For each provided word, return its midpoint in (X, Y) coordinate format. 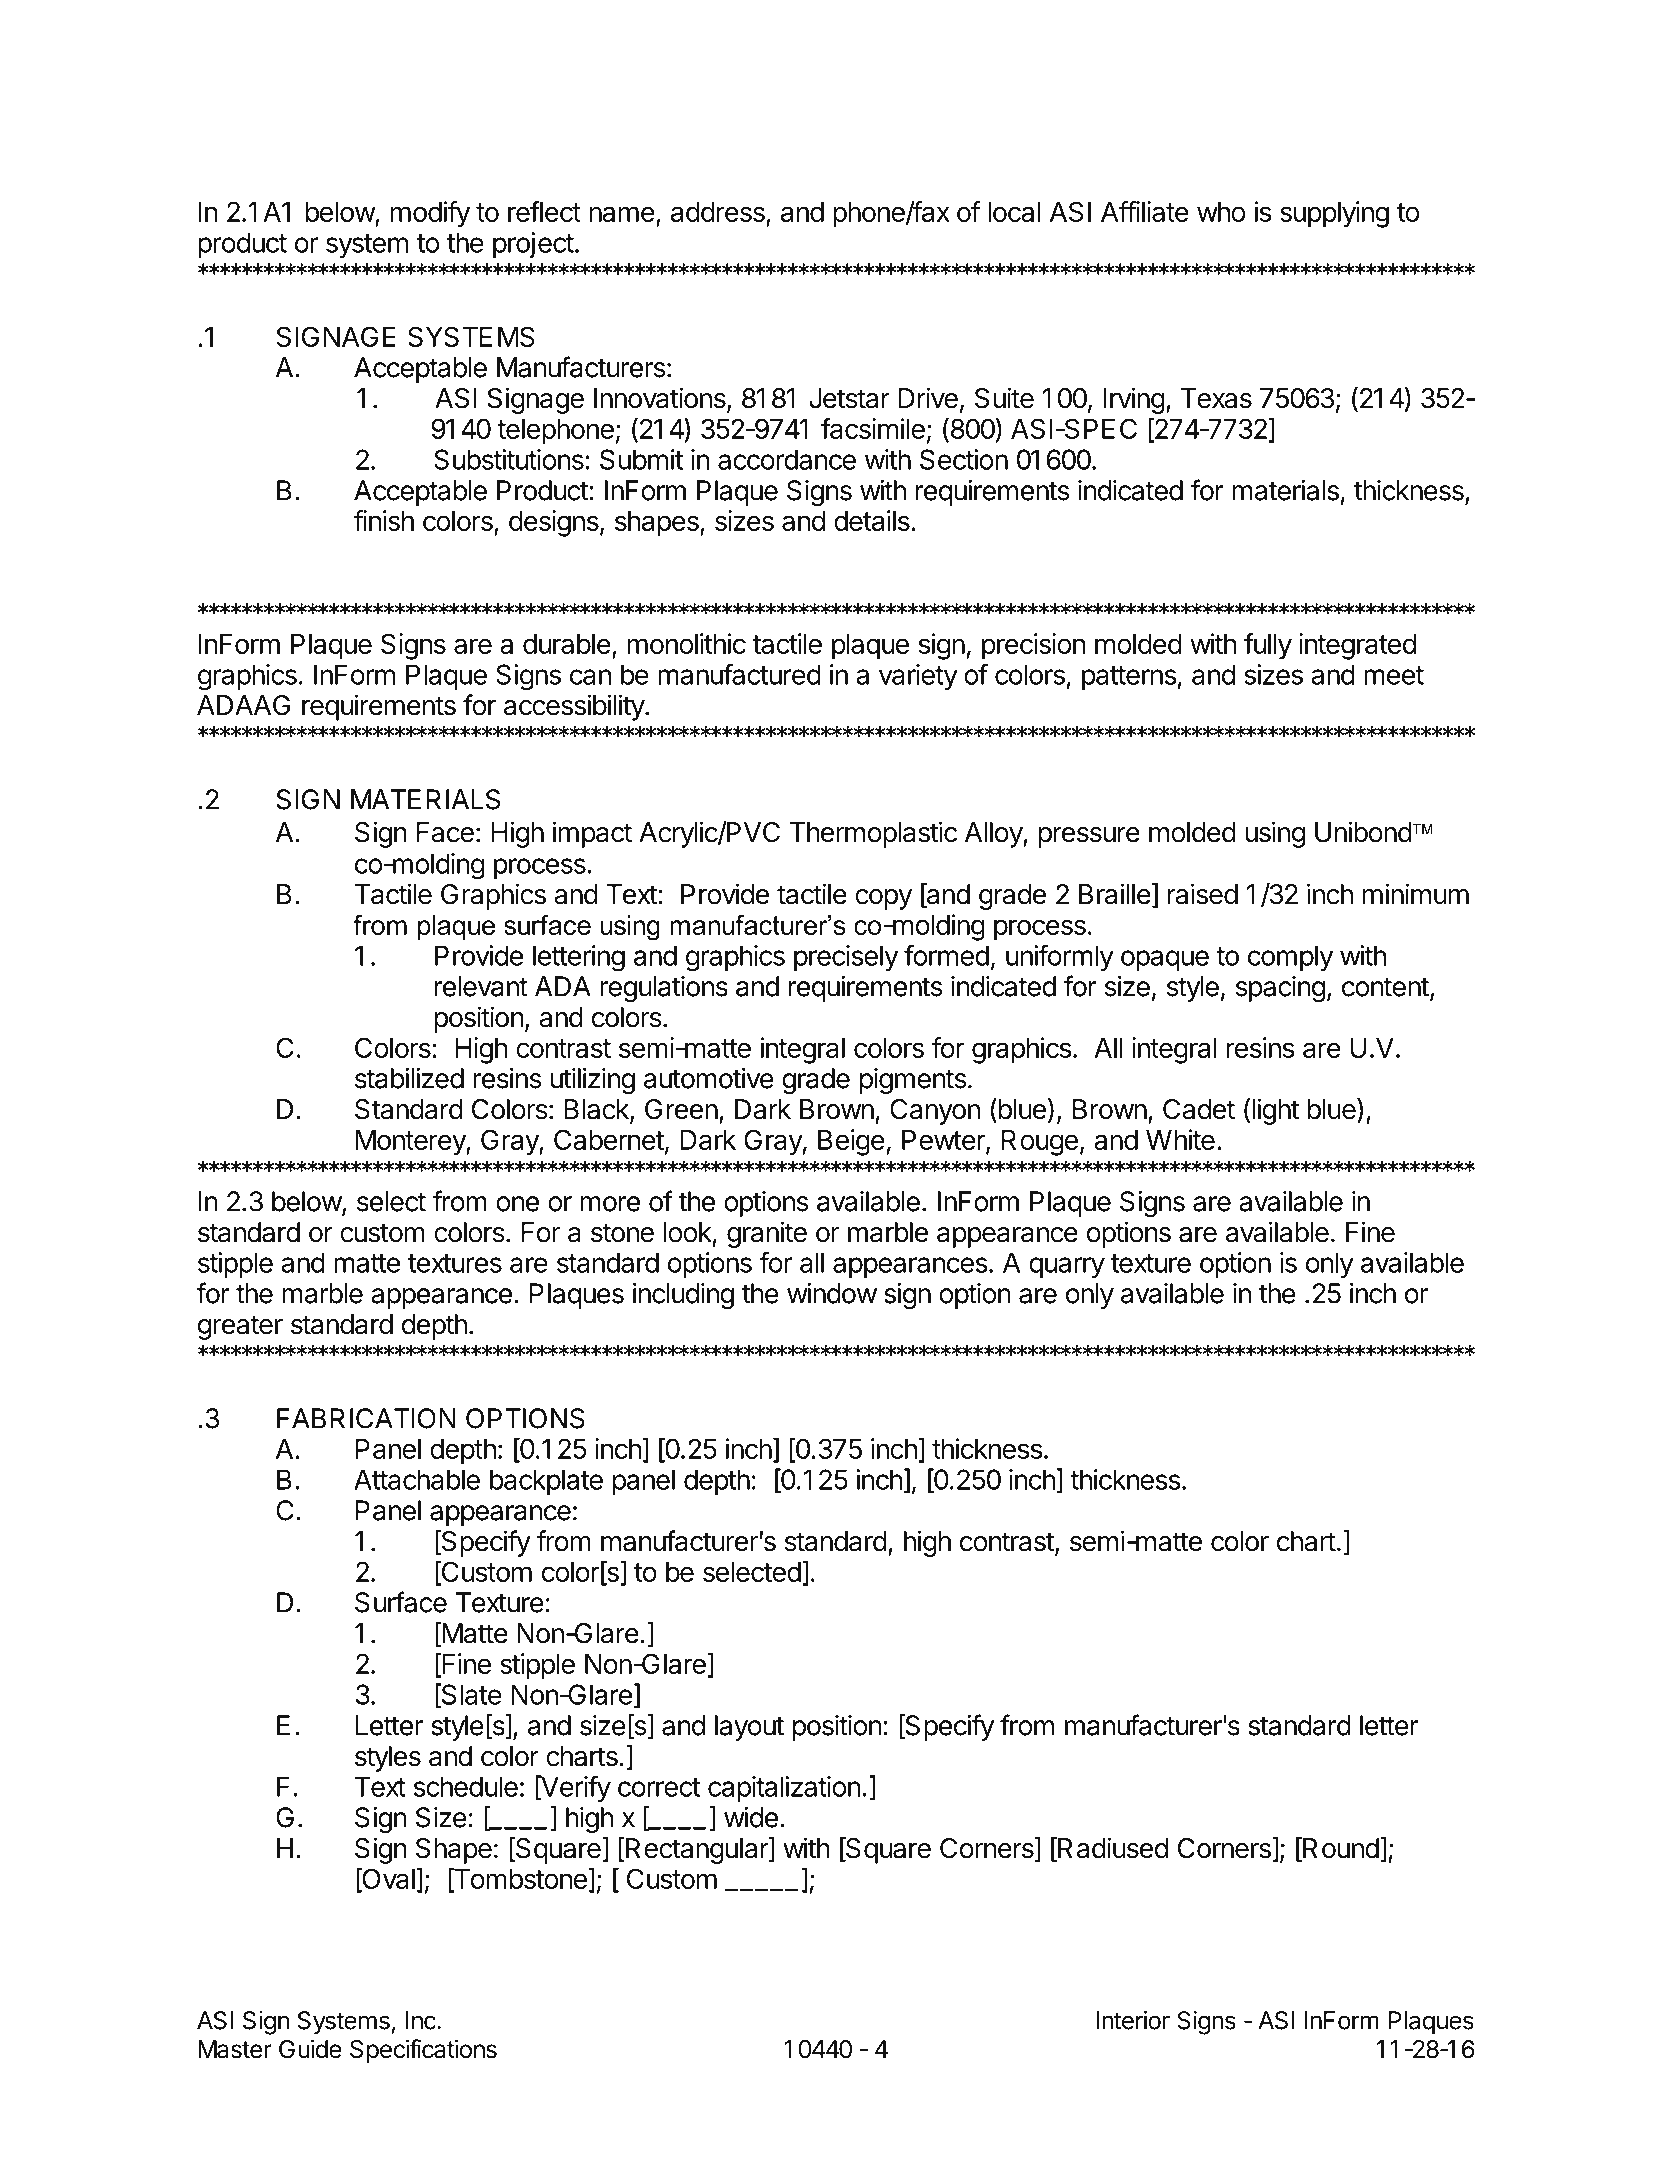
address (719, 213)
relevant (481, 986)
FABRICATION (366, 1418)
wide (751, 1817)
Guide (310, 2049)
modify (430, 214)
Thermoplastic (873, 834)
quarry (1067, 1267)
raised (1203, 894)
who (1221, 212)
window (832, 1293)
